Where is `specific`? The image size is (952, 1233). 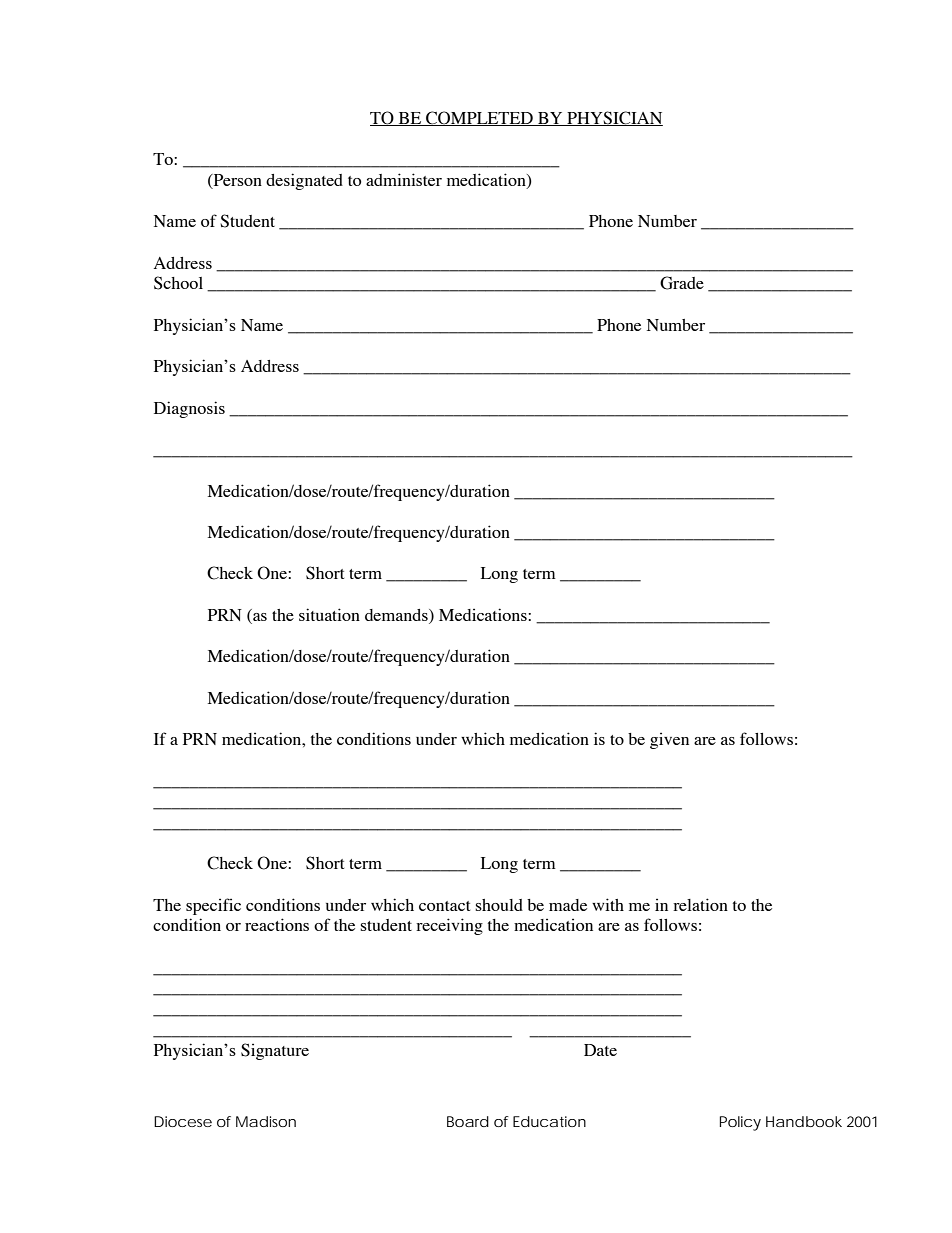 specific is located at coordinates (213, 906).
